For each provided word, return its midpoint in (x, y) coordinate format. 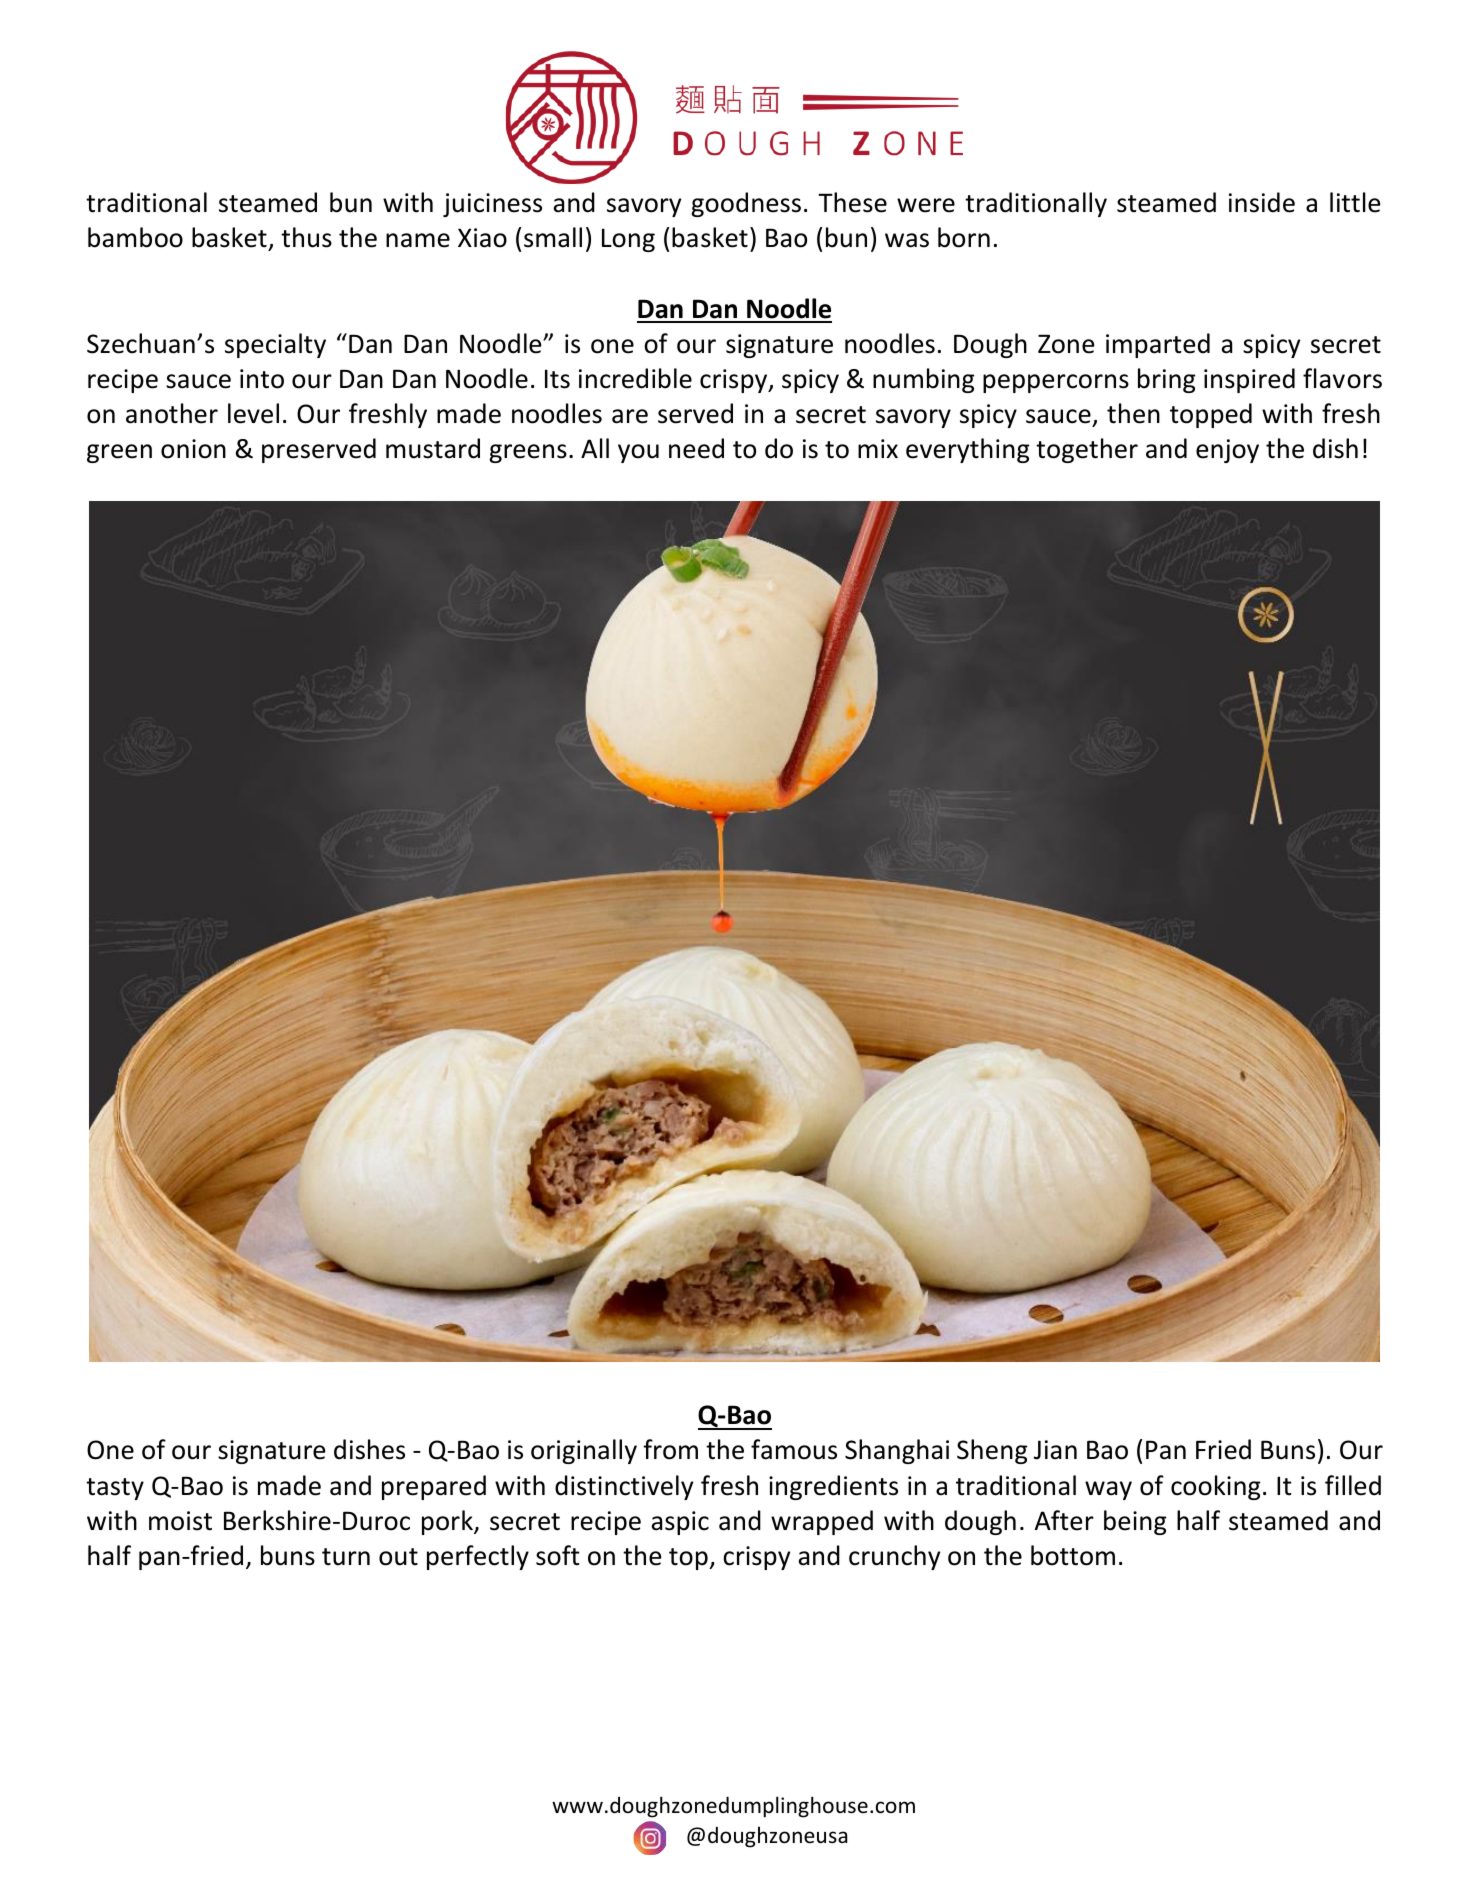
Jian (1055, 1450)
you (638, 453)
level (253, 413)
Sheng (992, 1451)
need (696, 448)
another (172, 413)
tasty (115, 1489)
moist (180, 1521)
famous (794, 1449)
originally (584, 1451)
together (1087, 450)
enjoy (1227, 451)
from (670, 1449)
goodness (746, 204)
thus (306, 237)
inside (1262, 202)
